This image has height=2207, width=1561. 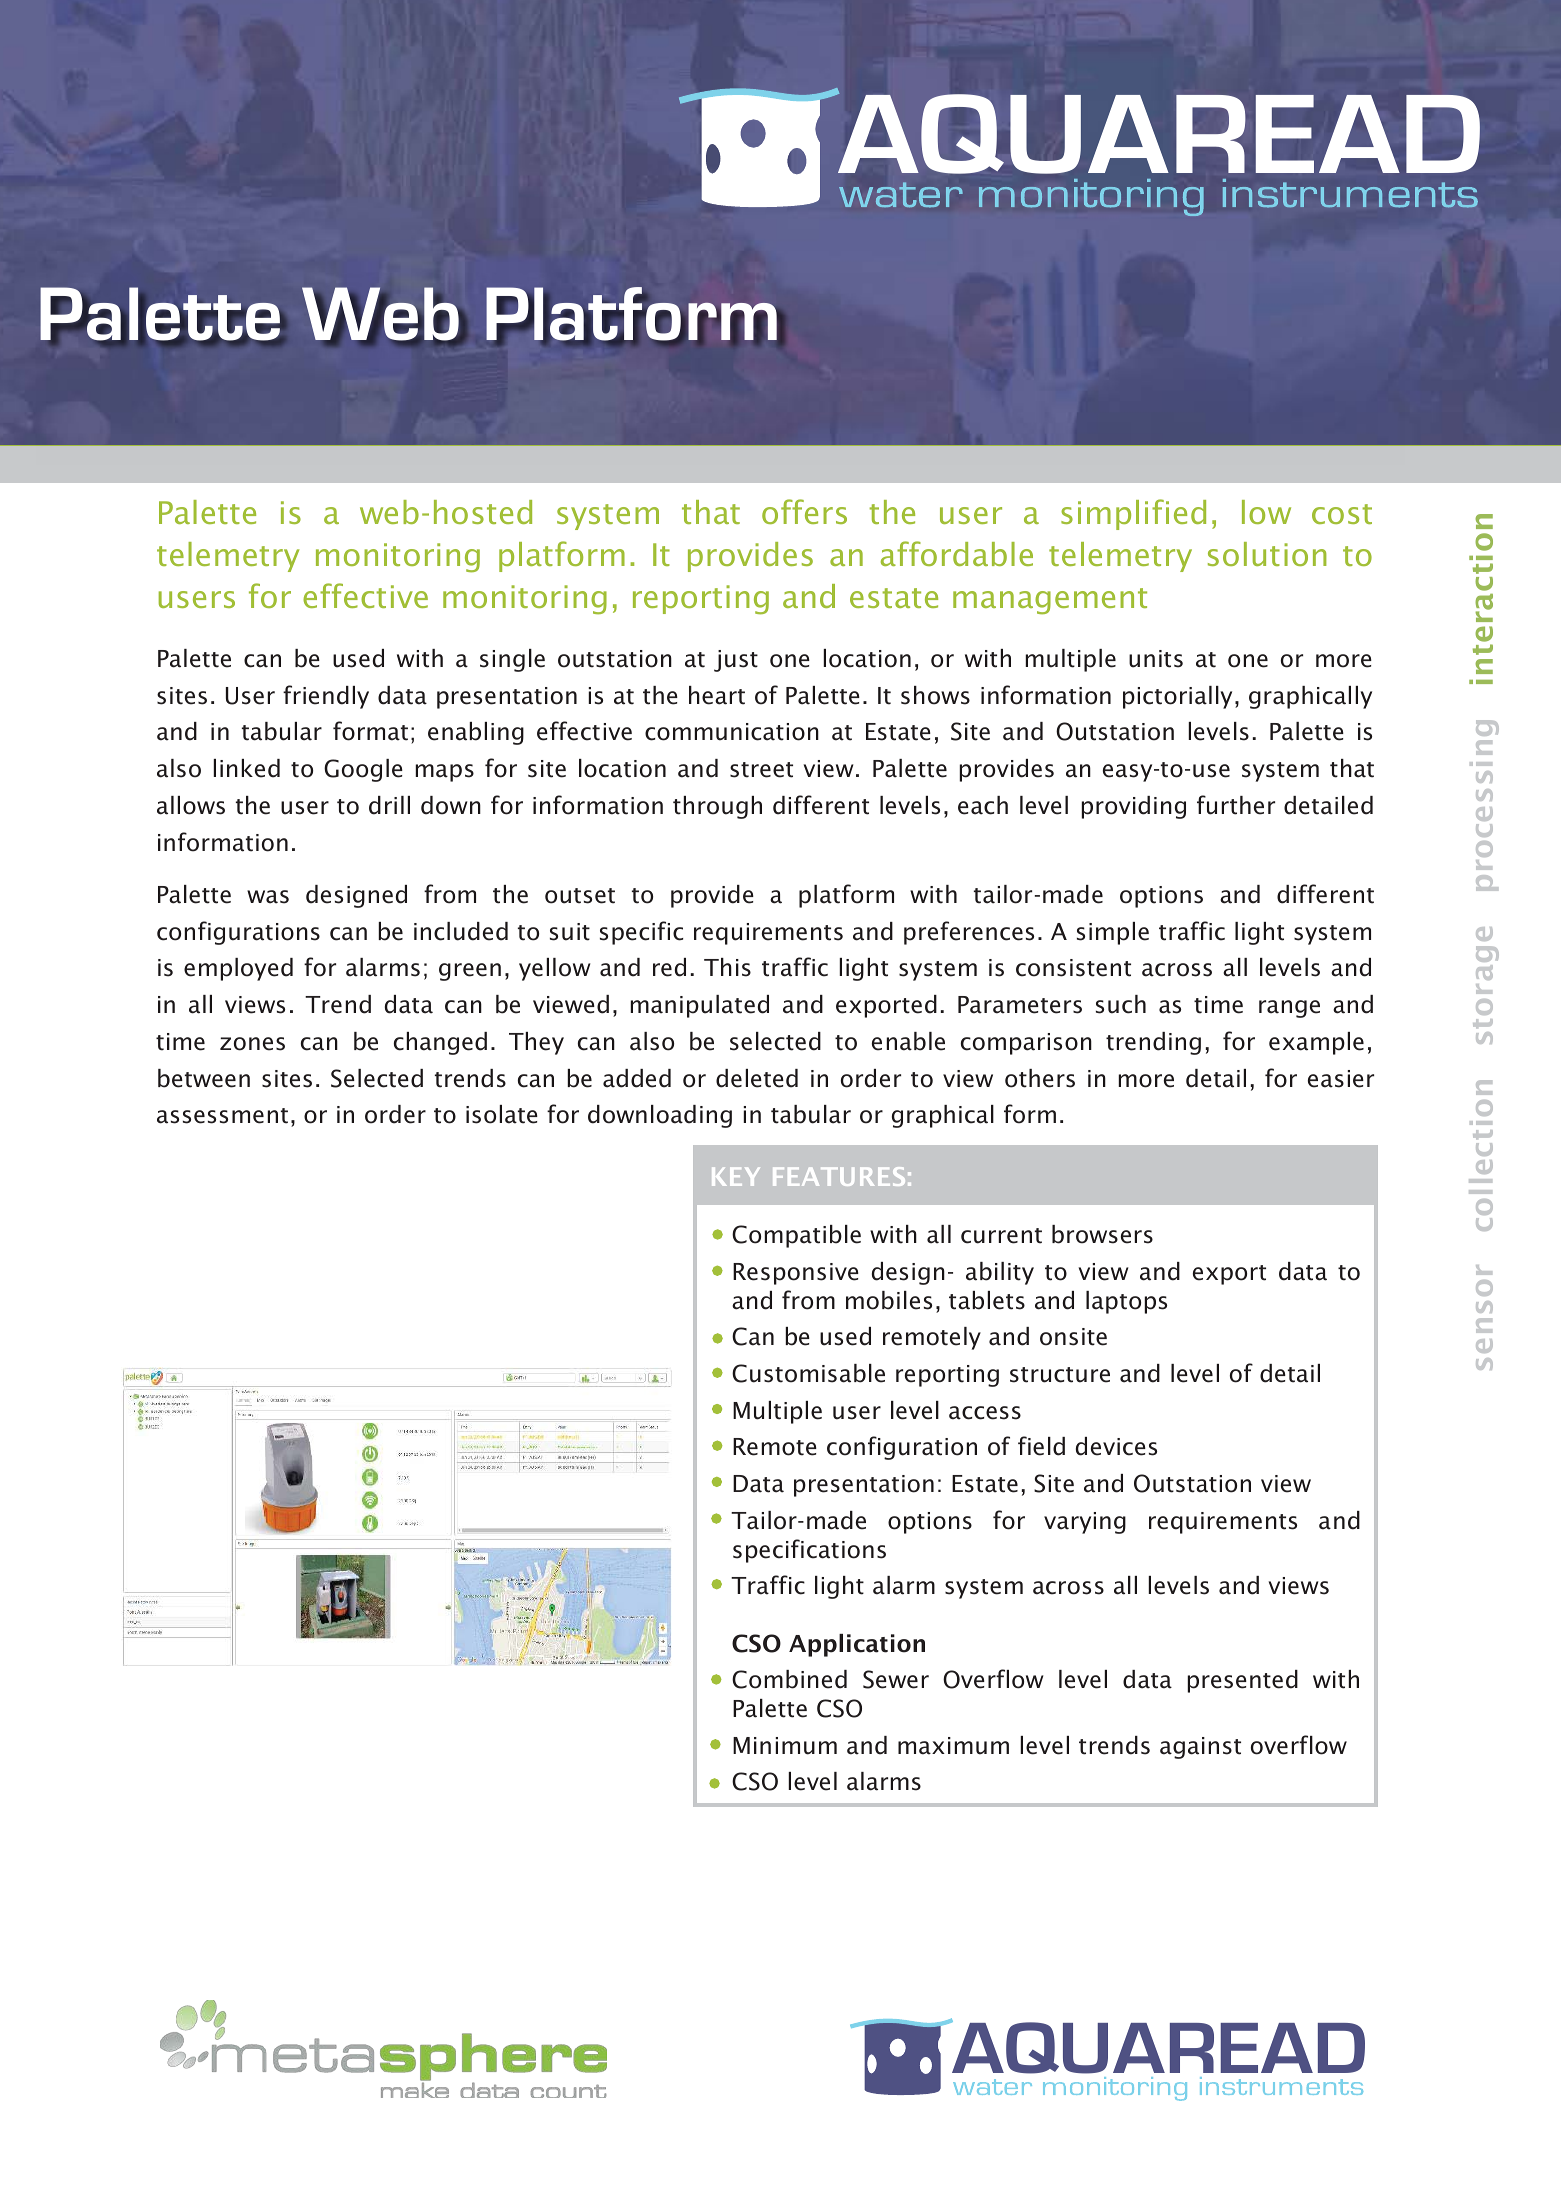 I want to click on through, so click(x=717, y=807).
